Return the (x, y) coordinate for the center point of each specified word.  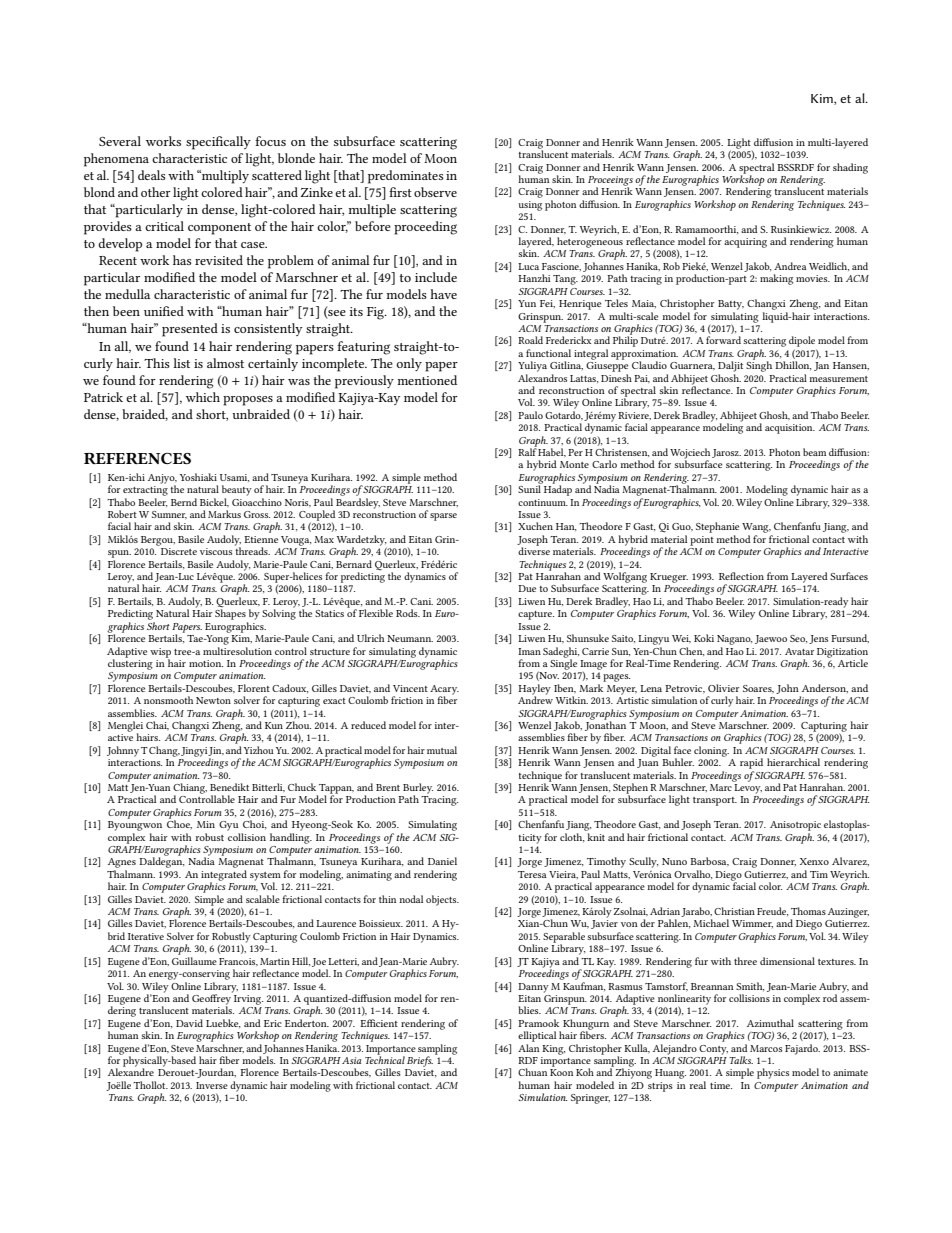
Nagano (734, 640)
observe (435, 192)
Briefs (420, 1061)
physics (773, 1073)
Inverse (212, 1085)
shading (850, 168)
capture (536, 615)
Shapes (230, 614)
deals (152, 175)
